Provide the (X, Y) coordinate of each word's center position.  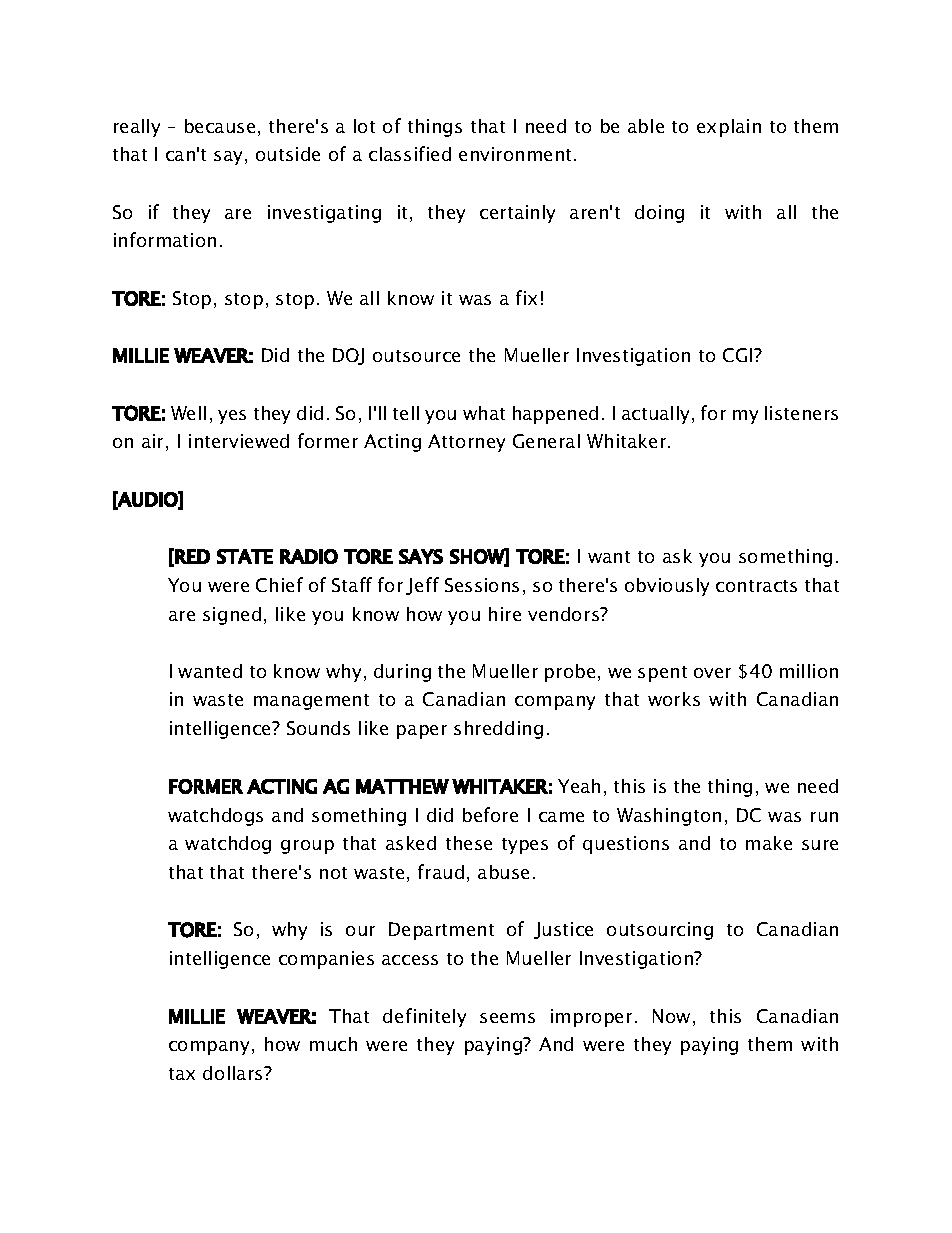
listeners (801, 413)
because (220, 126)
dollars (234, 1073)
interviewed (239, 441)
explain (729, 128)
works (674, 699)
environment (517, 154)
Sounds (318, 728)
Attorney (466, 443)
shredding (498, 730)
